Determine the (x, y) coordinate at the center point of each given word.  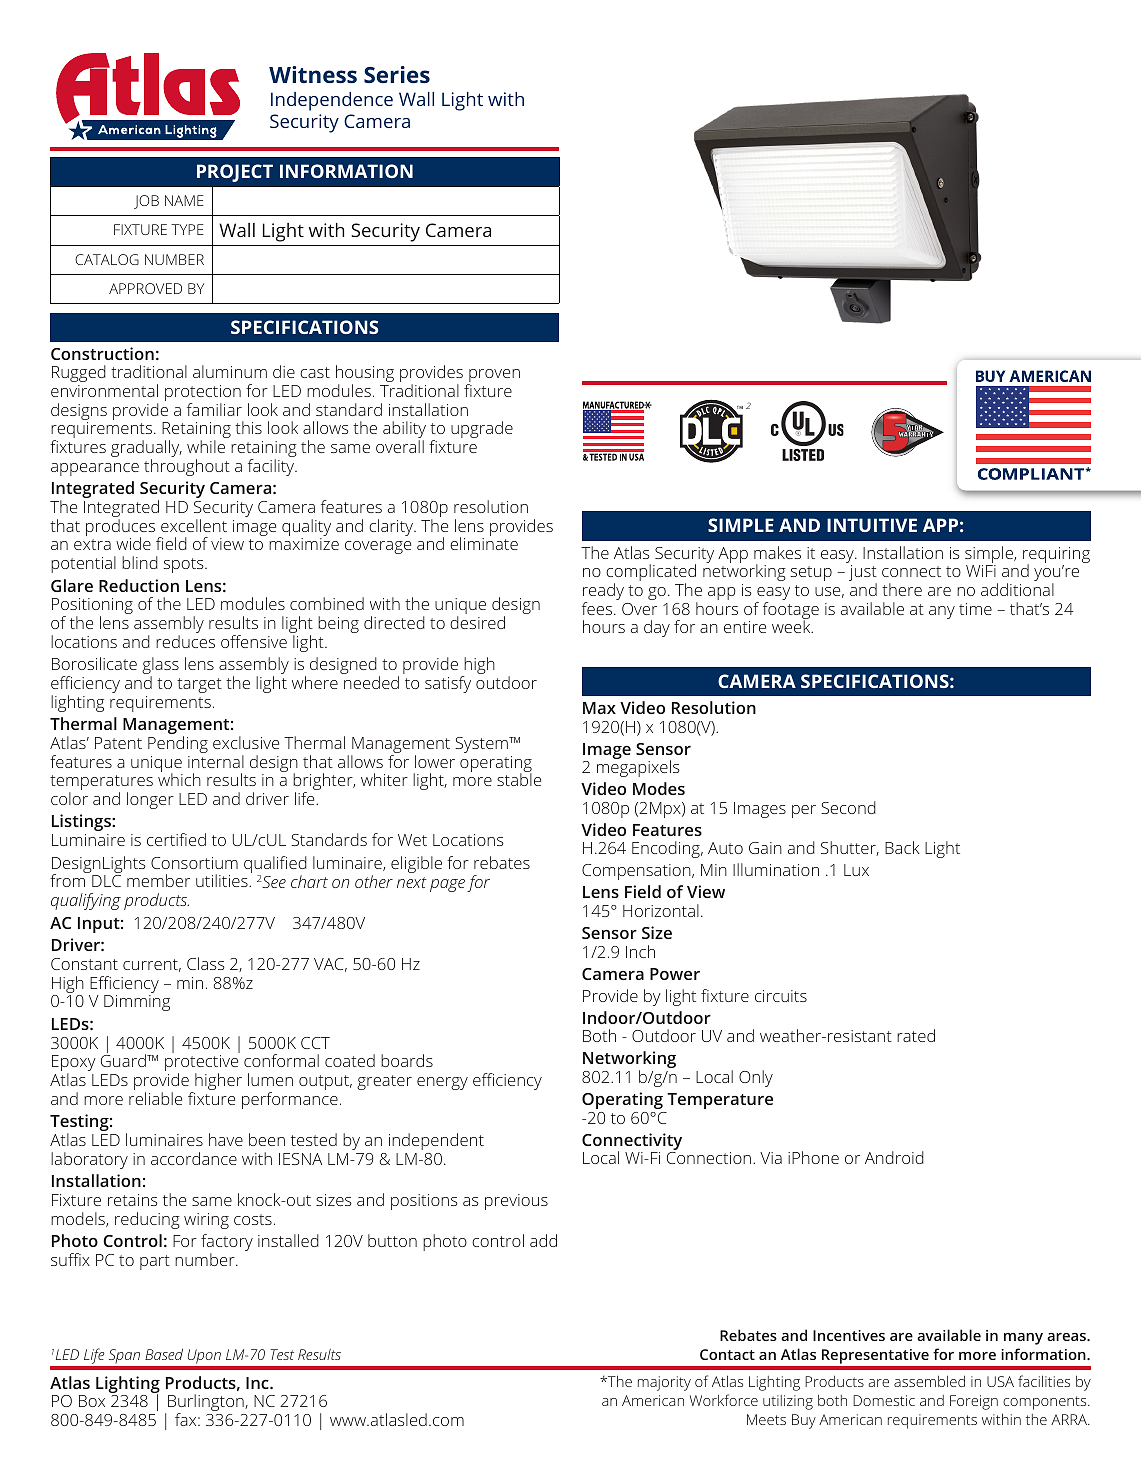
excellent (194, 525)
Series (397, 74)
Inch (640, 951)
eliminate (484, 542)
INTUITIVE (872, 525)
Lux (856, 870)
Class (206, 963)
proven (493, 377)
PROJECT (235, 173)
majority (664, 1383)
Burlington (207, 1404)
